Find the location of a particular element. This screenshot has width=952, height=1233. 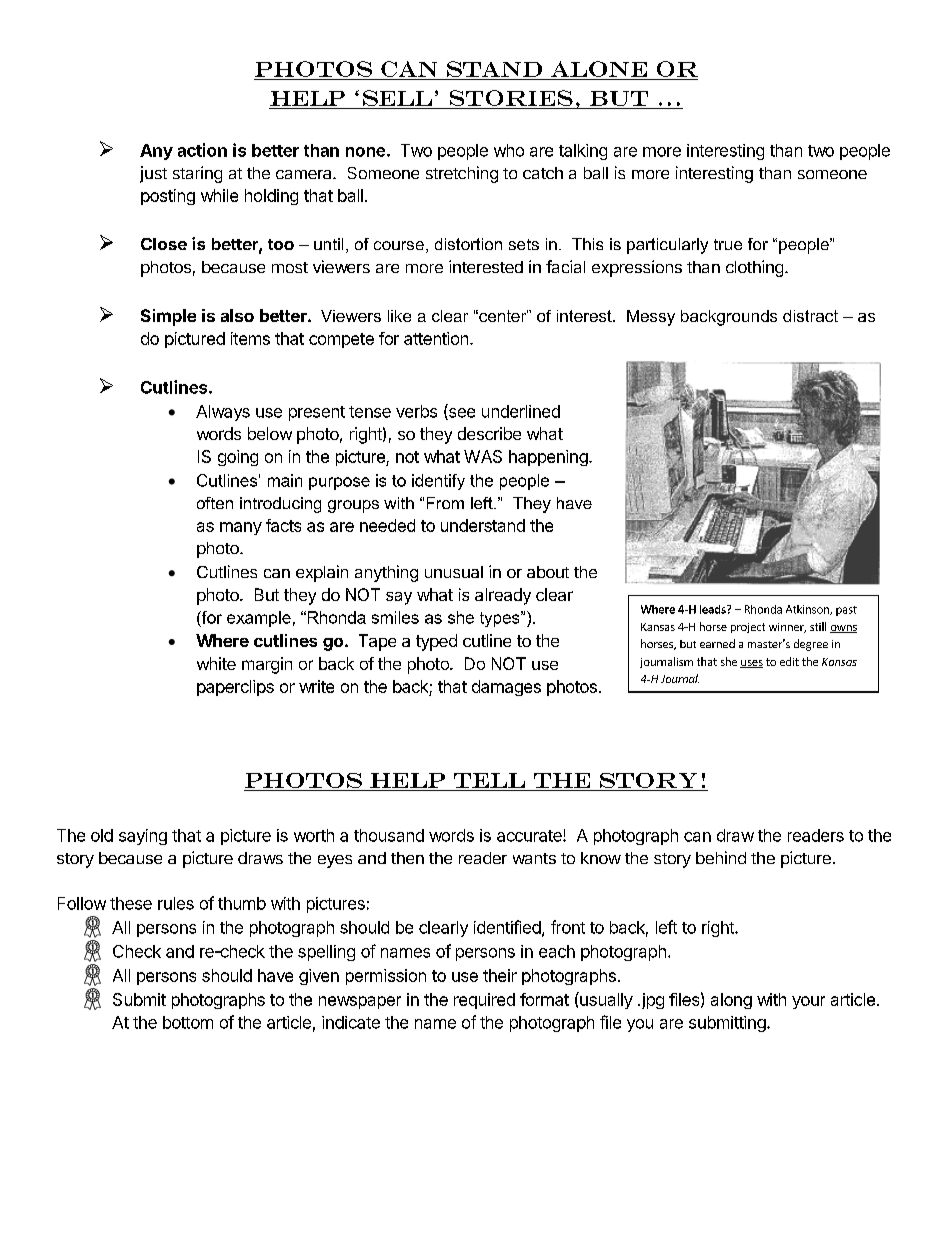

along is located at coordinates (731, 1001).
